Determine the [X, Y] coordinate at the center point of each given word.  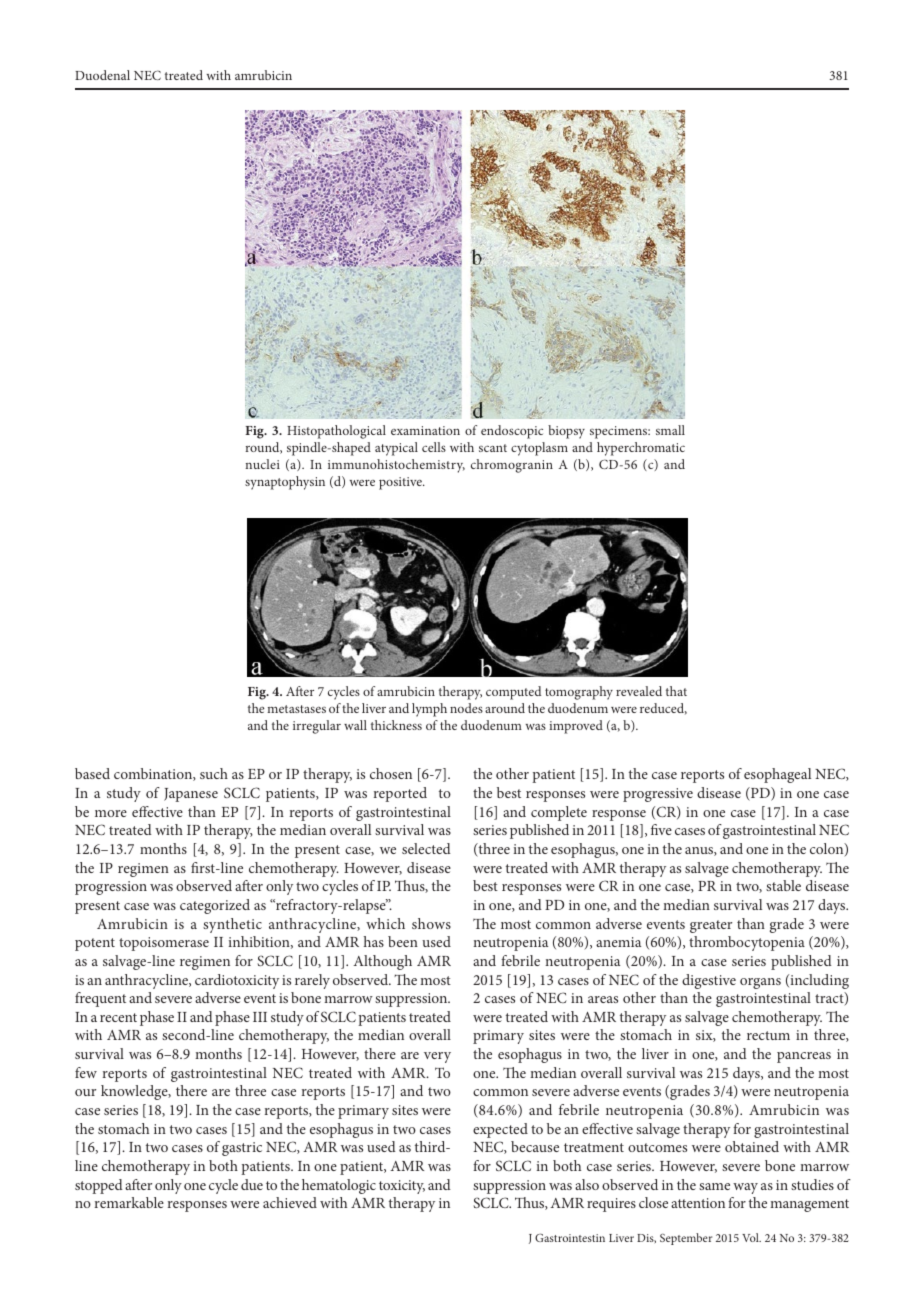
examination [425, 430]
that [676, 691]
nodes [466, 708]
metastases [296, 709]
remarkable [129, 1202]
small [670, 430]
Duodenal [102, 75]
